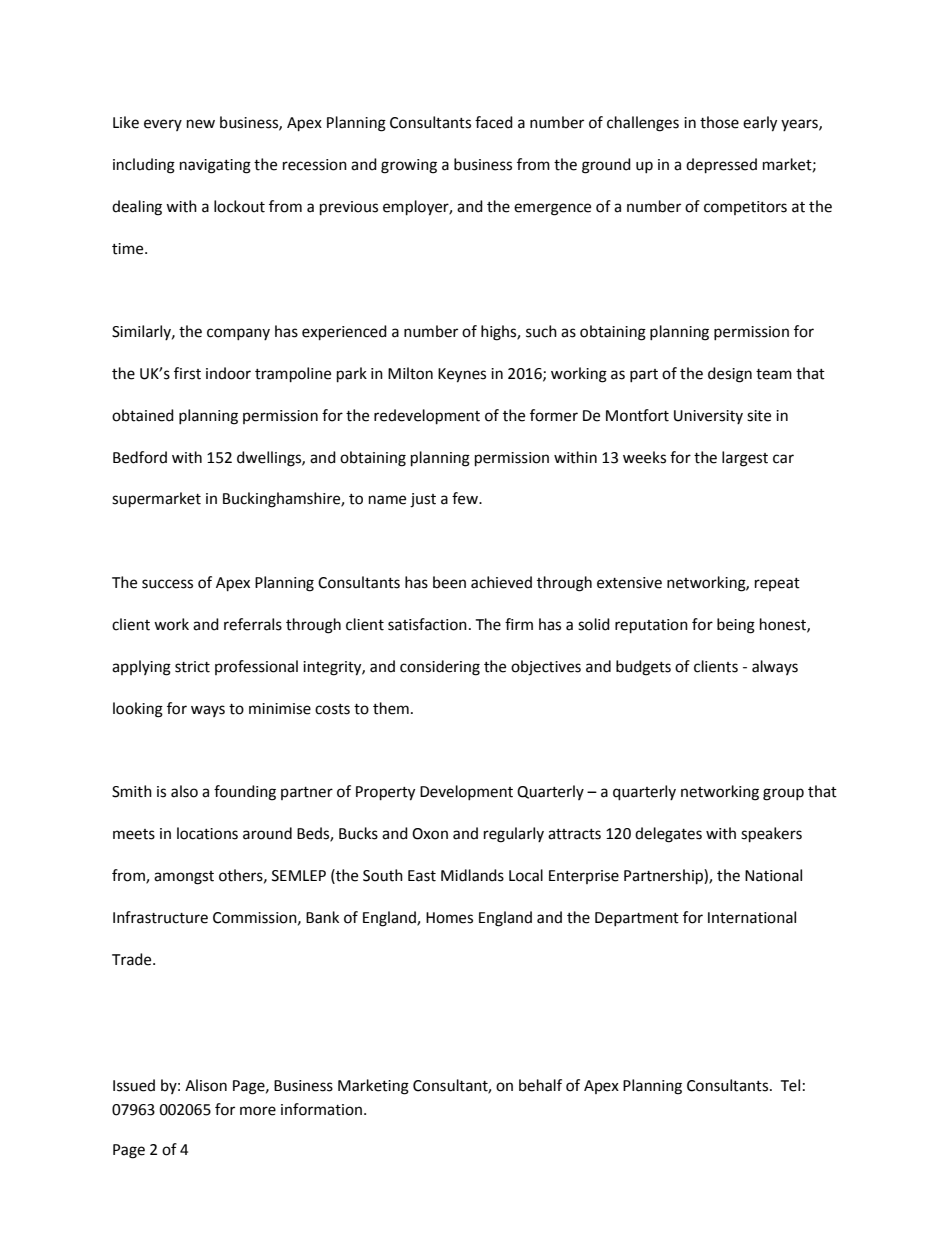 The width and height of the document is (952, 1233). I want to click on being, so click(736, 626).
